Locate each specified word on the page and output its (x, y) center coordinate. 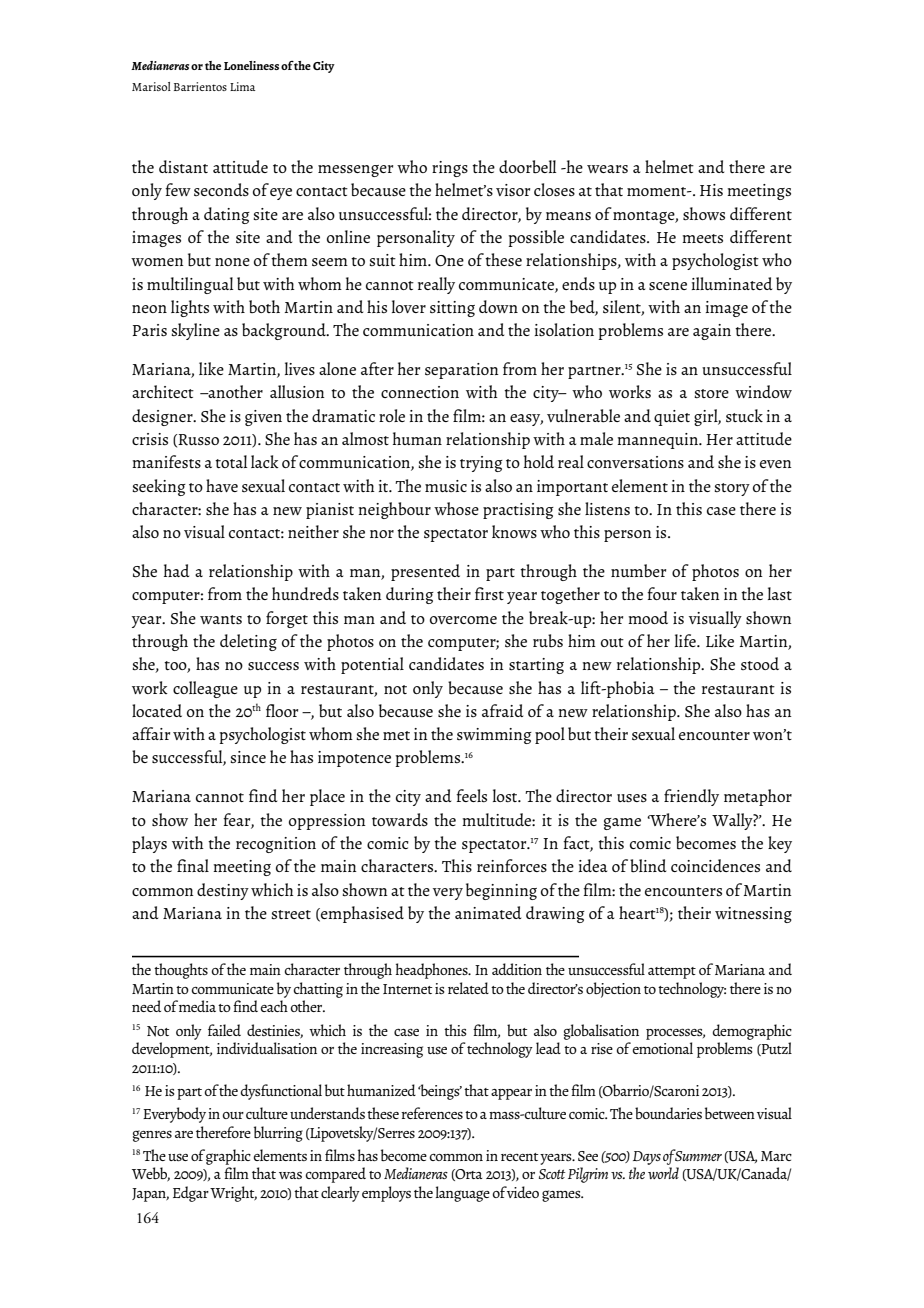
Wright (233, 1194)
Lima (243, 86)
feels (471, 795)
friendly (691, 797)
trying (481, 464)
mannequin (658, 441)
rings (450, 169)
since (248, 757)
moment (658, 191)
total (231, 461)
